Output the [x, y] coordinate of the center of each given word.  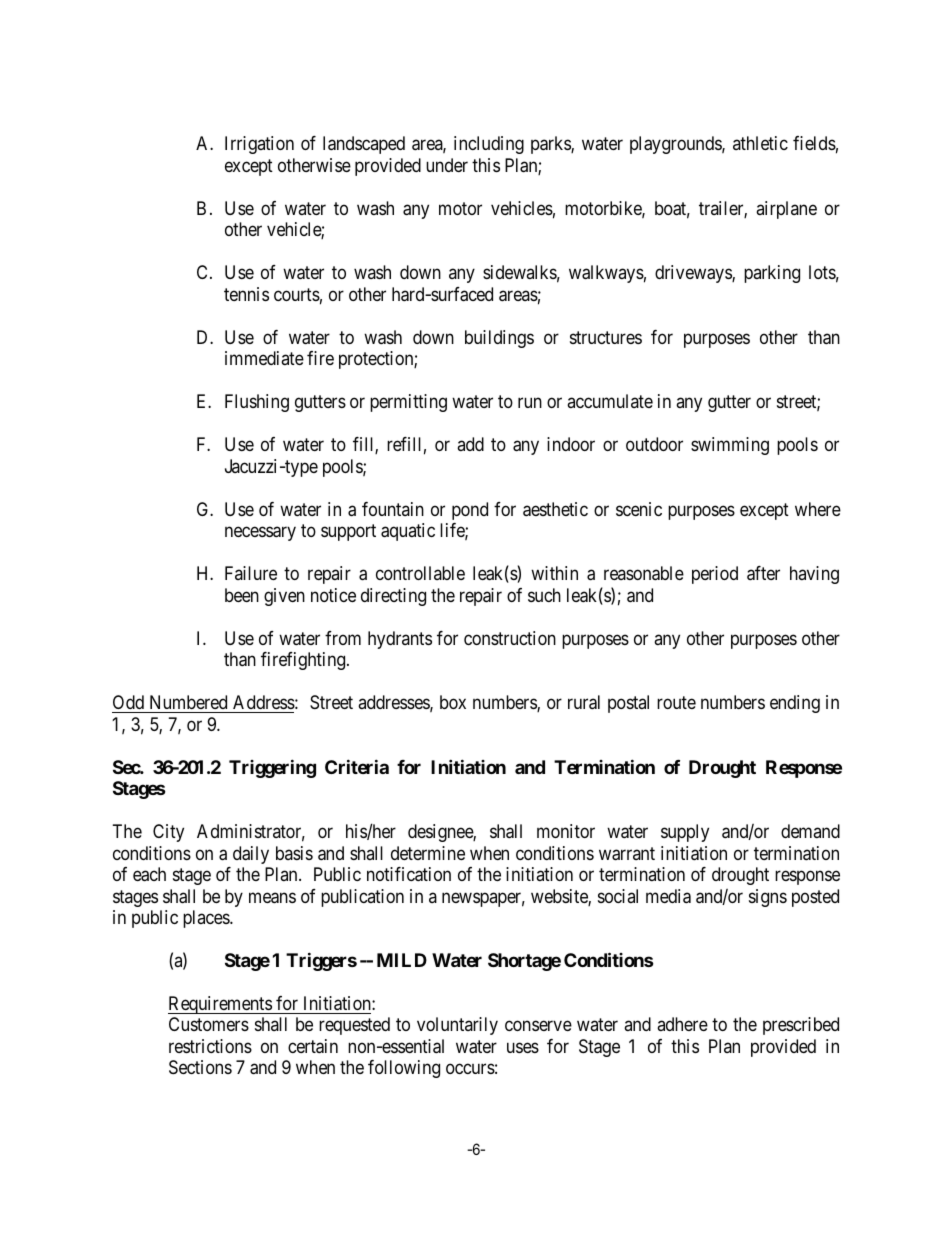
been [242, 595]
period [715, 575]
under [447, 165]
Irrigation [259, 145]
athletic [760, 143]
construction [510, 638]
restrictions [210, 1046]
